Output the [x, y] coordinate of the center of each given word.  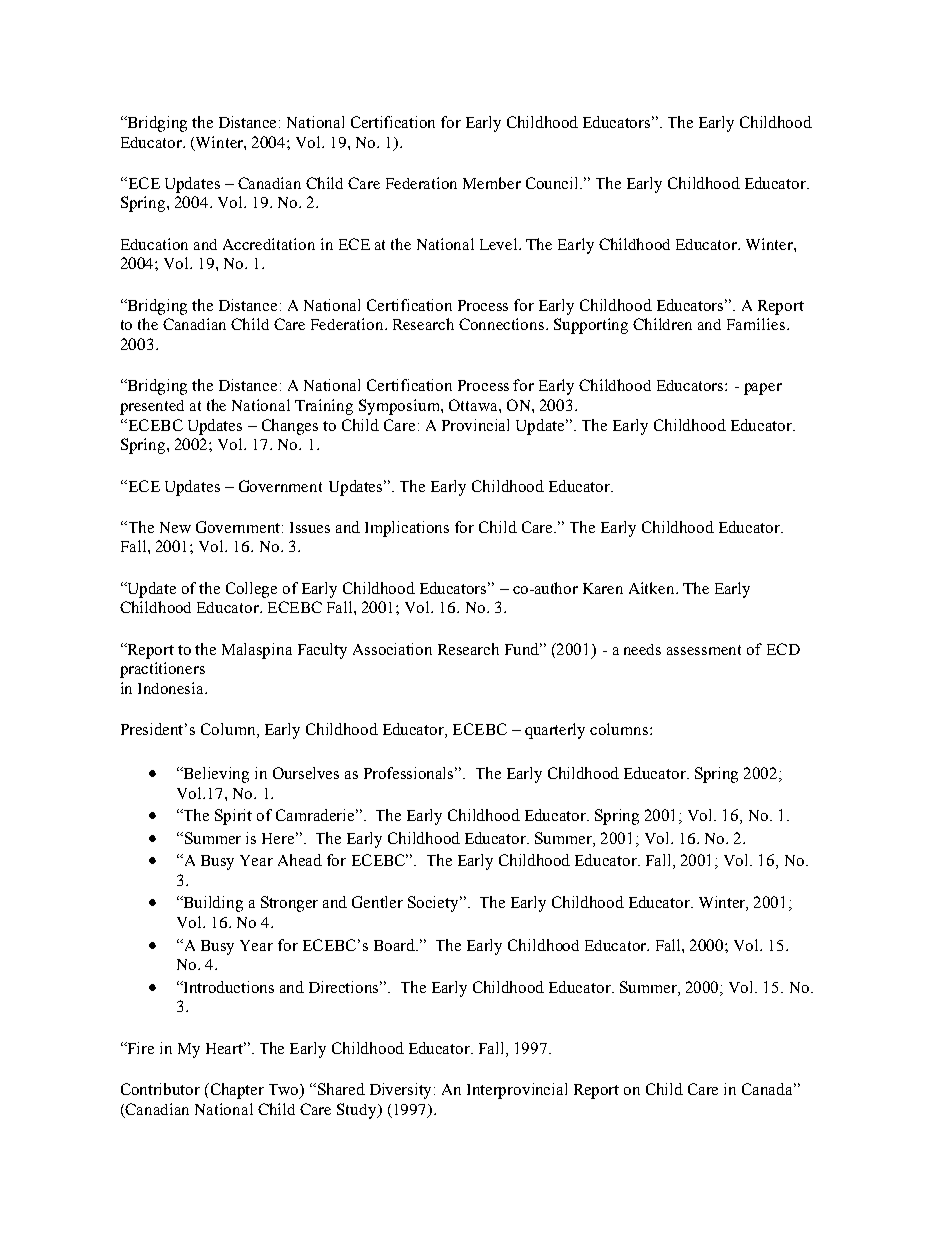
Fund [523, 649]
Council [554, 183]
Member [492, 183]
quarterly [555, 731]
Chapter [236, 1091]
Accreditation [269, 244]
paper [763, 389]
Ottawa [474, 405]
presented [152, 407]
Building [212, 904]
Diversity [402, 1091]
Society [434, 904]
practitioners [162, 670]
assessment [704, 650]
